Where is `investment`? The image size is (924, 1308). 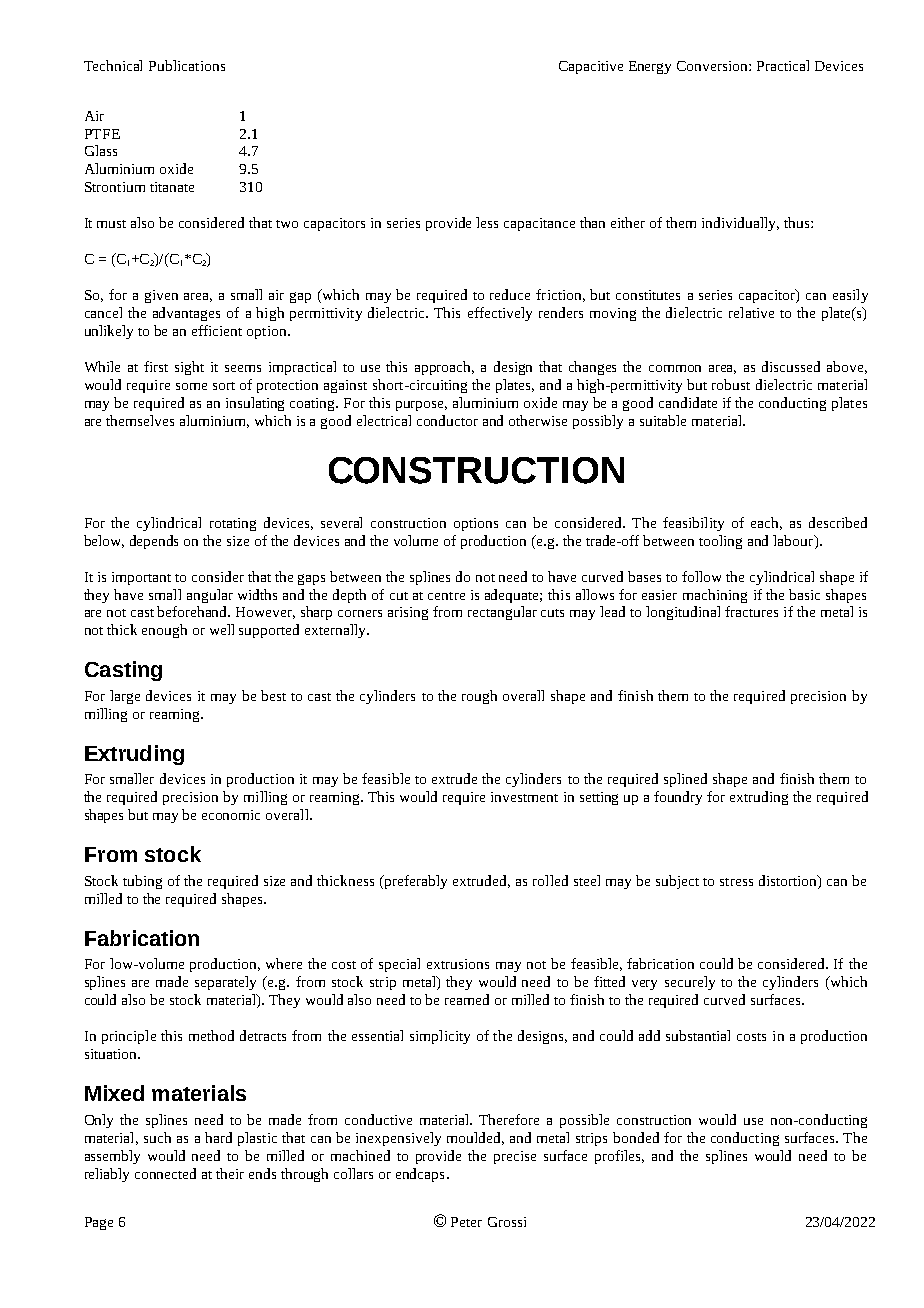
investment is located at coordinates (524, 797).
